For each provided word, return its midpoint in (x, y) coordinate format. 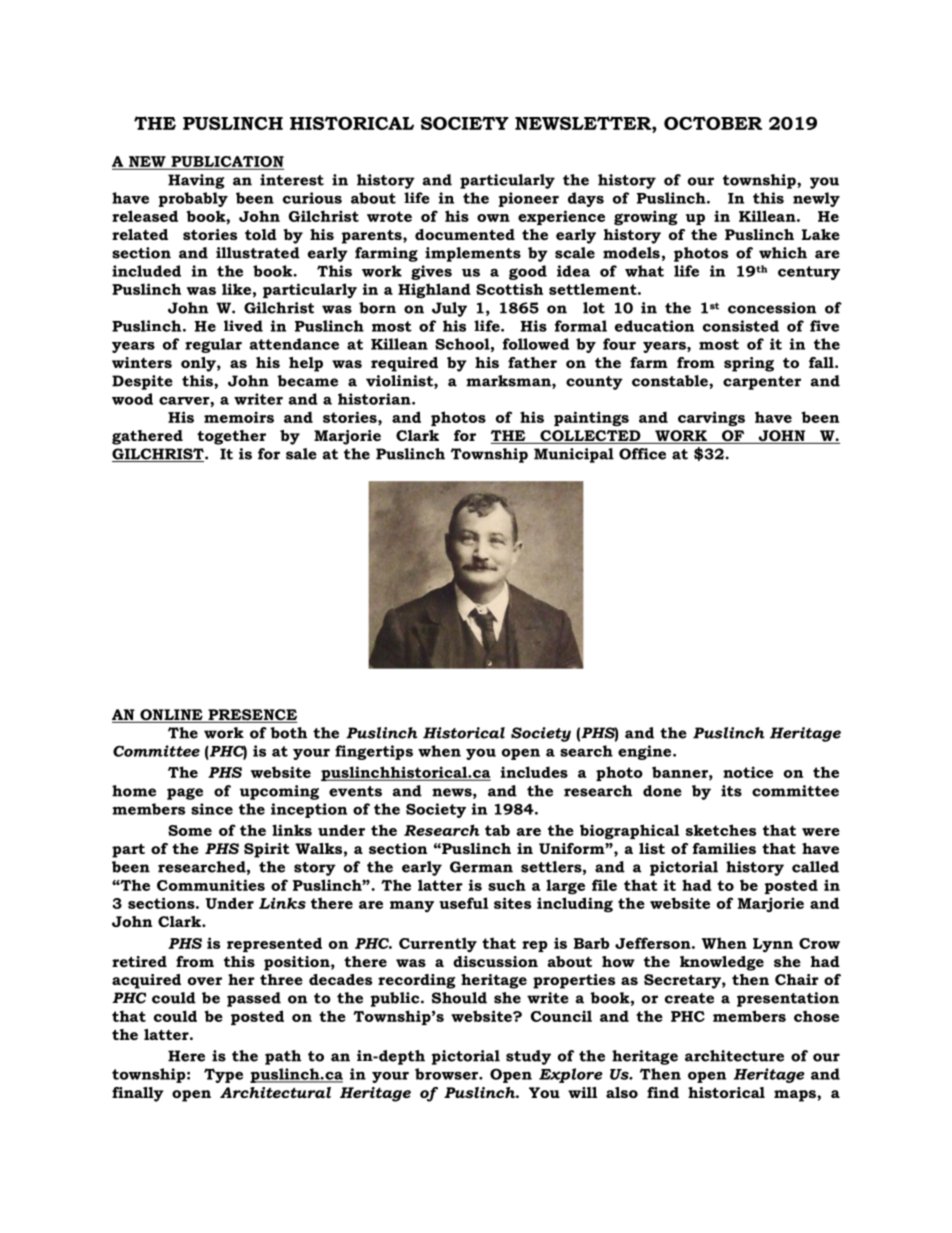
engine (646, 752)
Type (223, 1075)
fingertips (374, 752)
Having (196, 181)
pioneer (529, 199)
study (528, 1057)
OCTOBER (713, 123)
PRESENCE (252, 716)
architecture (734, 1056)
